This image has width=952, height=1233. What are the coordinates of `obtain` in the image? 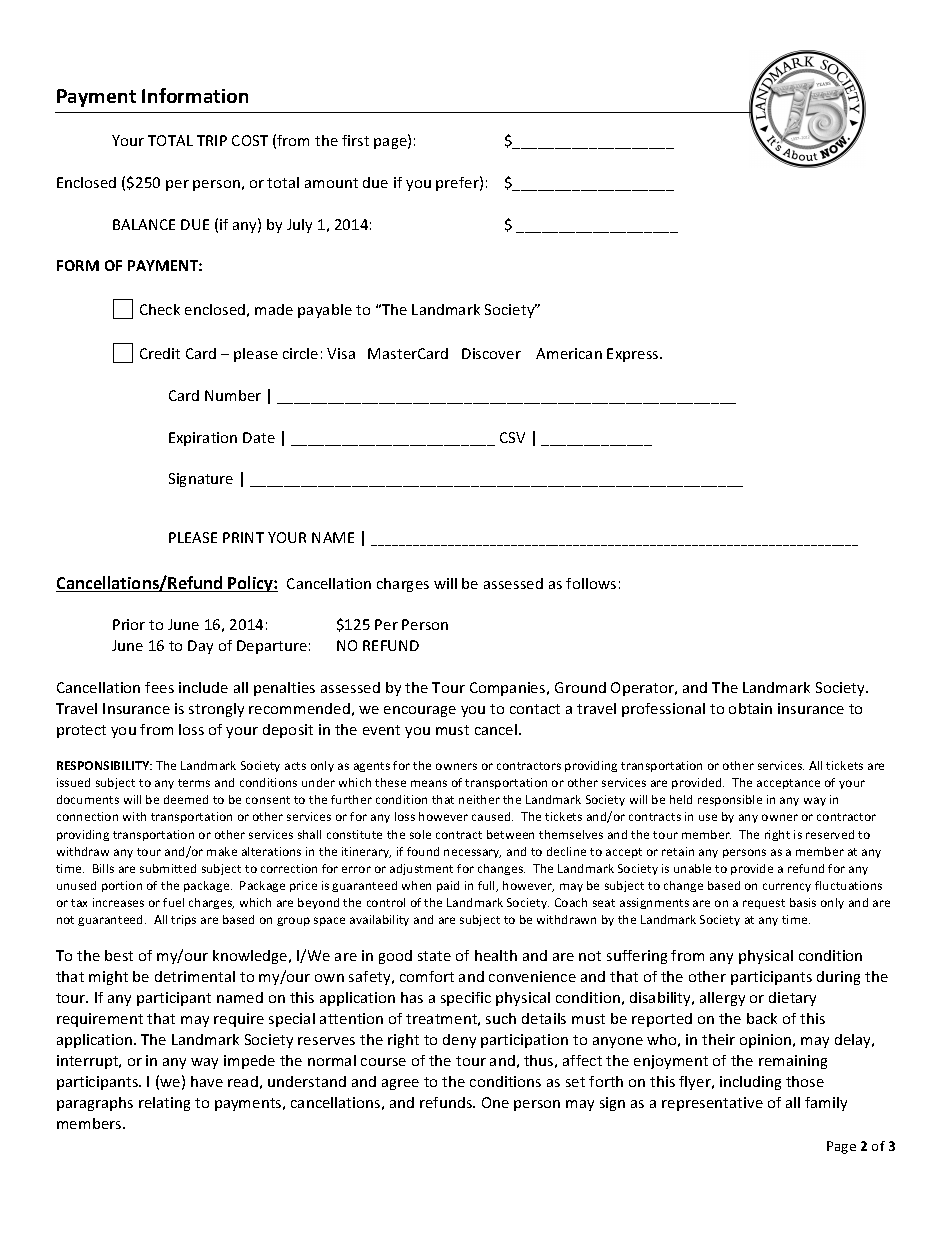 It's located at (750, 708).
